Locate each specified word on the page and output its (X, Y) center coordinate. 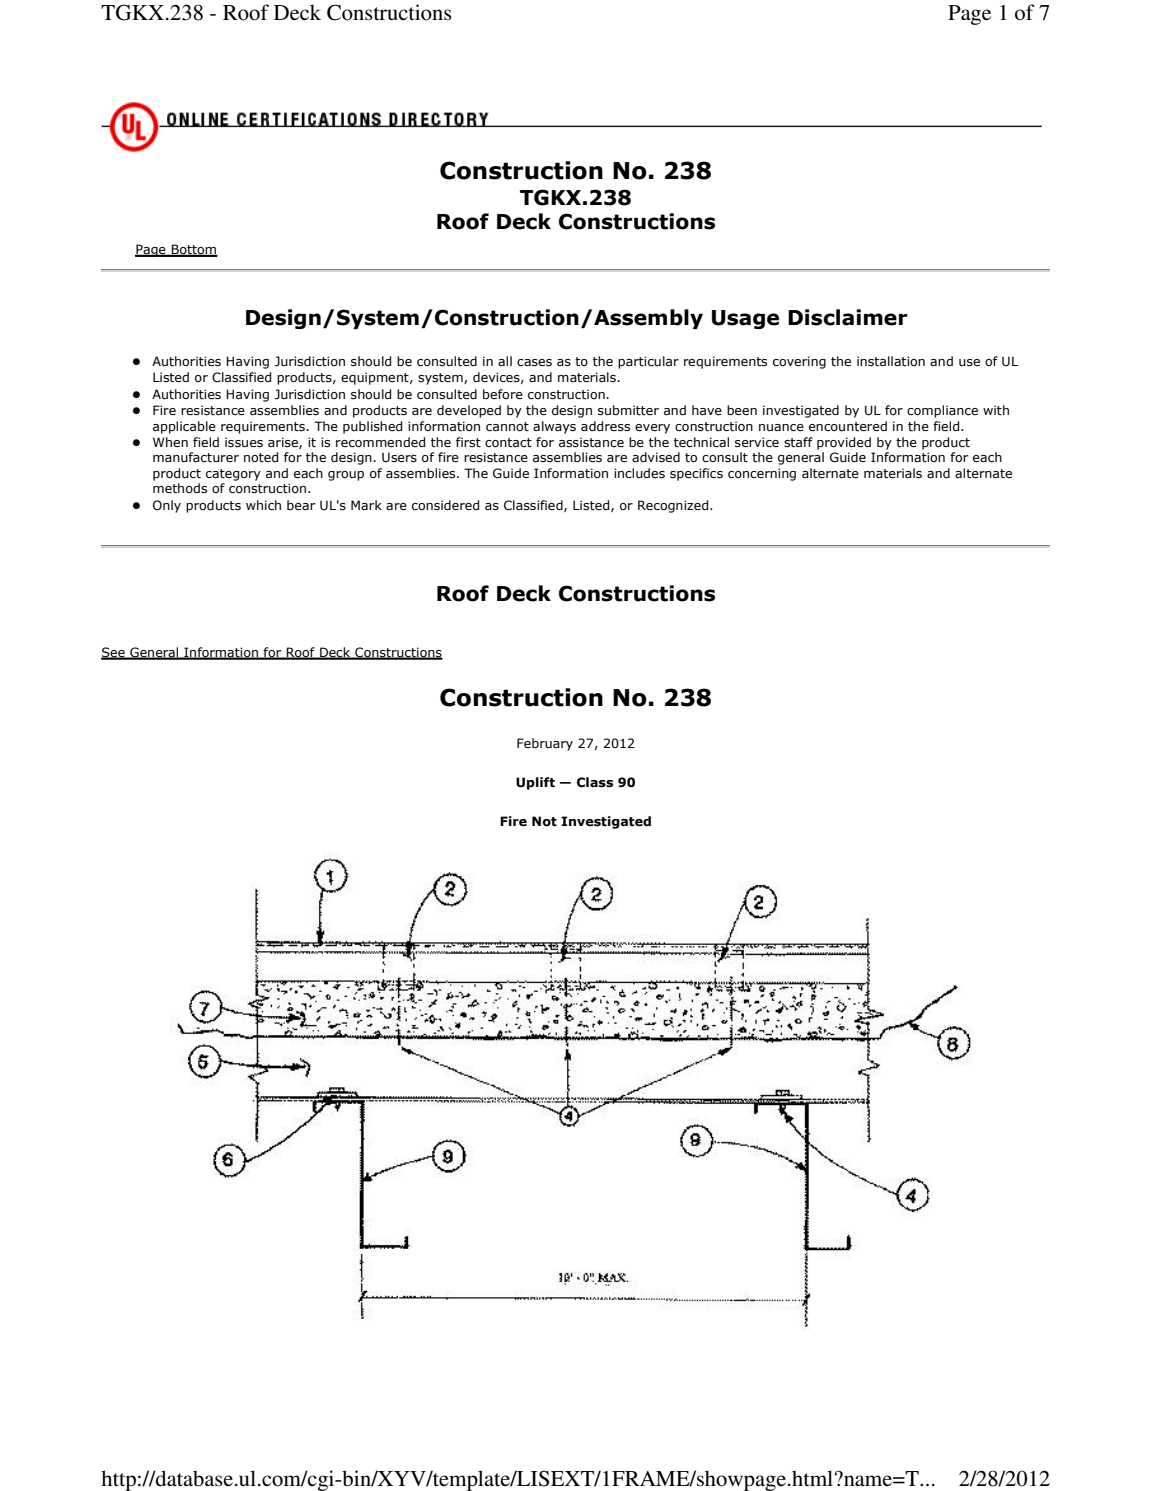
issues (244, 442)
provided (844, 443)
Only (167, 506)
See (114, 653)
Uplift (535, 783)
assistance (591, 442)
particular (648, 362)
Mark (366, 505)
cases (534, 363)
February (545, 744)
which (263, 505)
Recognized (674, 506)
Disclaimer (848, 317)
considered (445, 505)
